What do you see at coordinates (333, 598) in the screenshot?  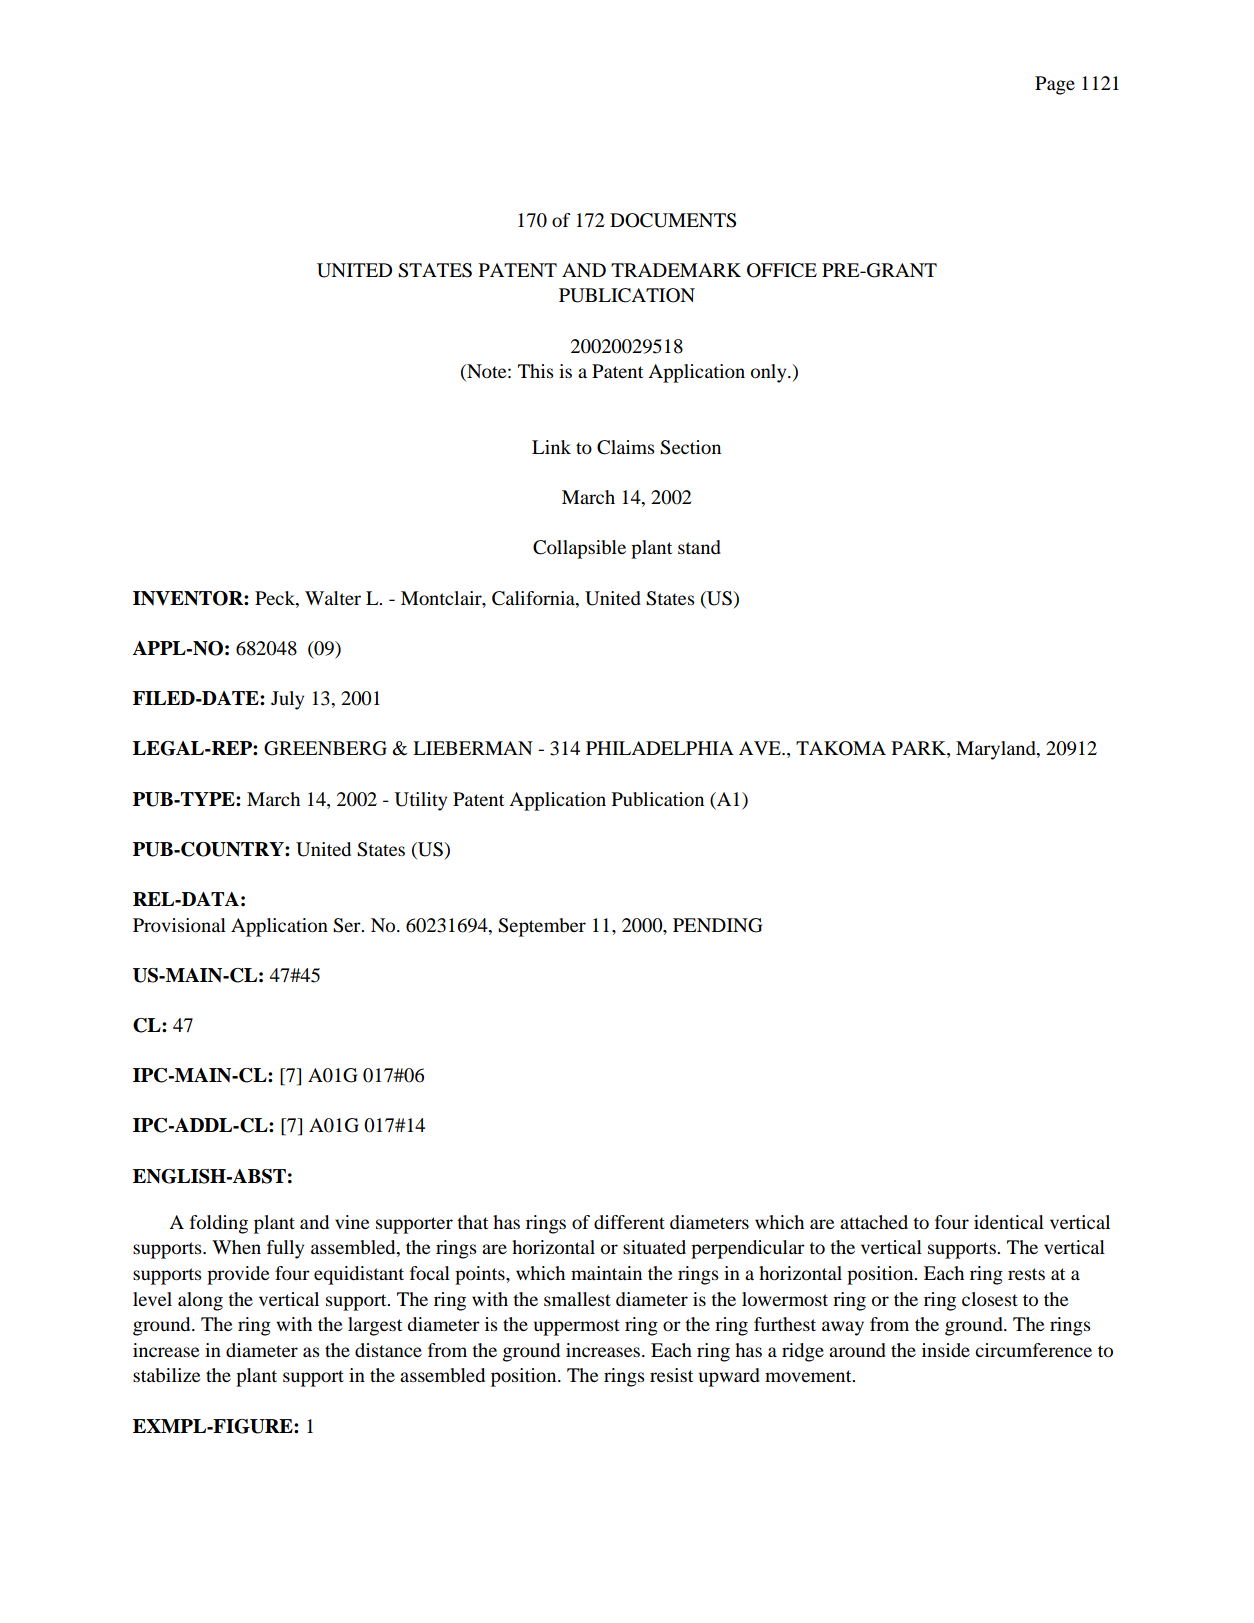 I see `Walter` at bounding box center [333, 598].
